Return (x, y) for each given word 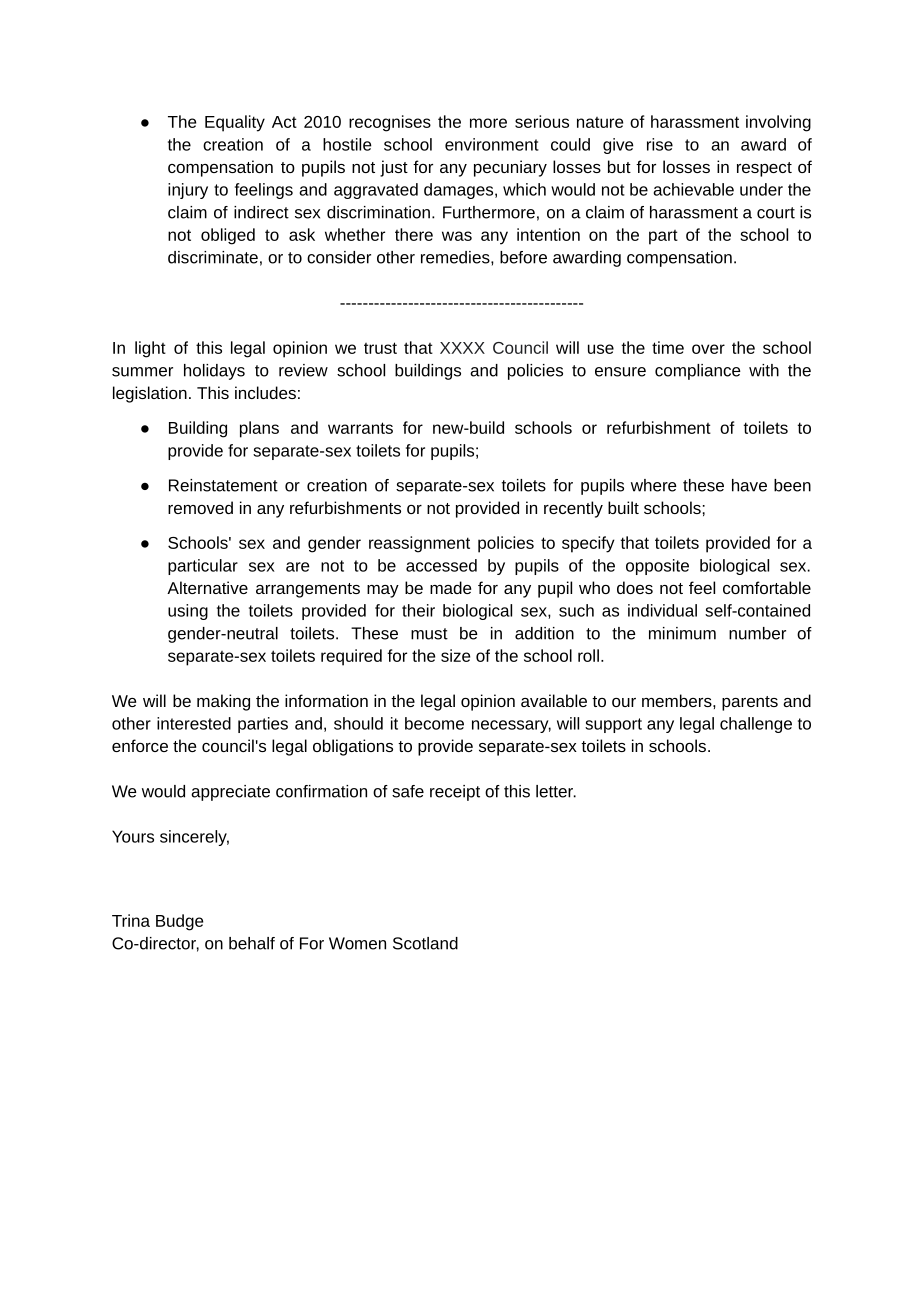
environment (492, 144)
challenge (756, 725)
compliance (698, 372)
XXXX (462, 348)
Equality (235, 123)
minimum (682, 633)
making (223, 702)
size (455, 655)
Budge (179, 922)
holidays (214, 372)
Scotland (425, 943)
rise (660, 144)
